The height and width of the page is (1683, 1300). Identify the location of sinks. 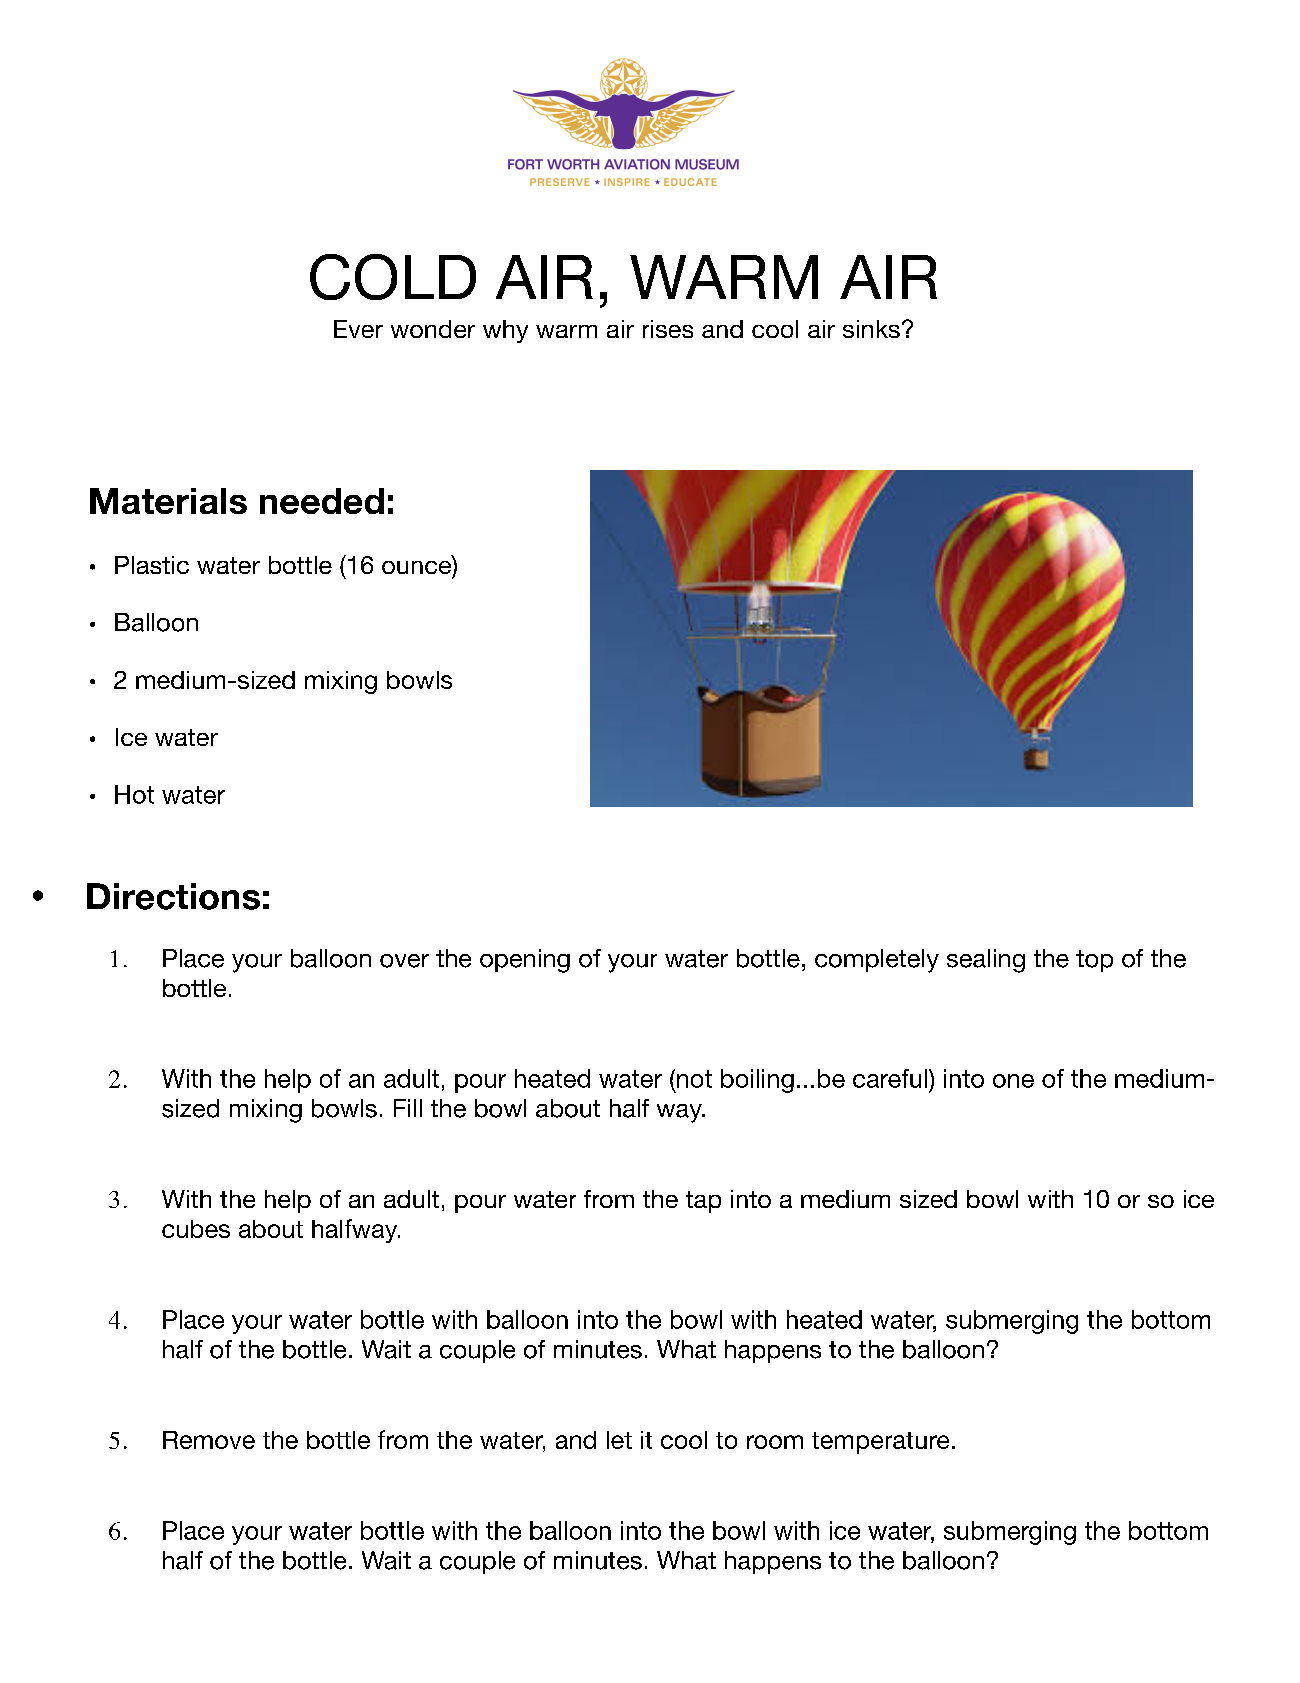
(871, 329).
